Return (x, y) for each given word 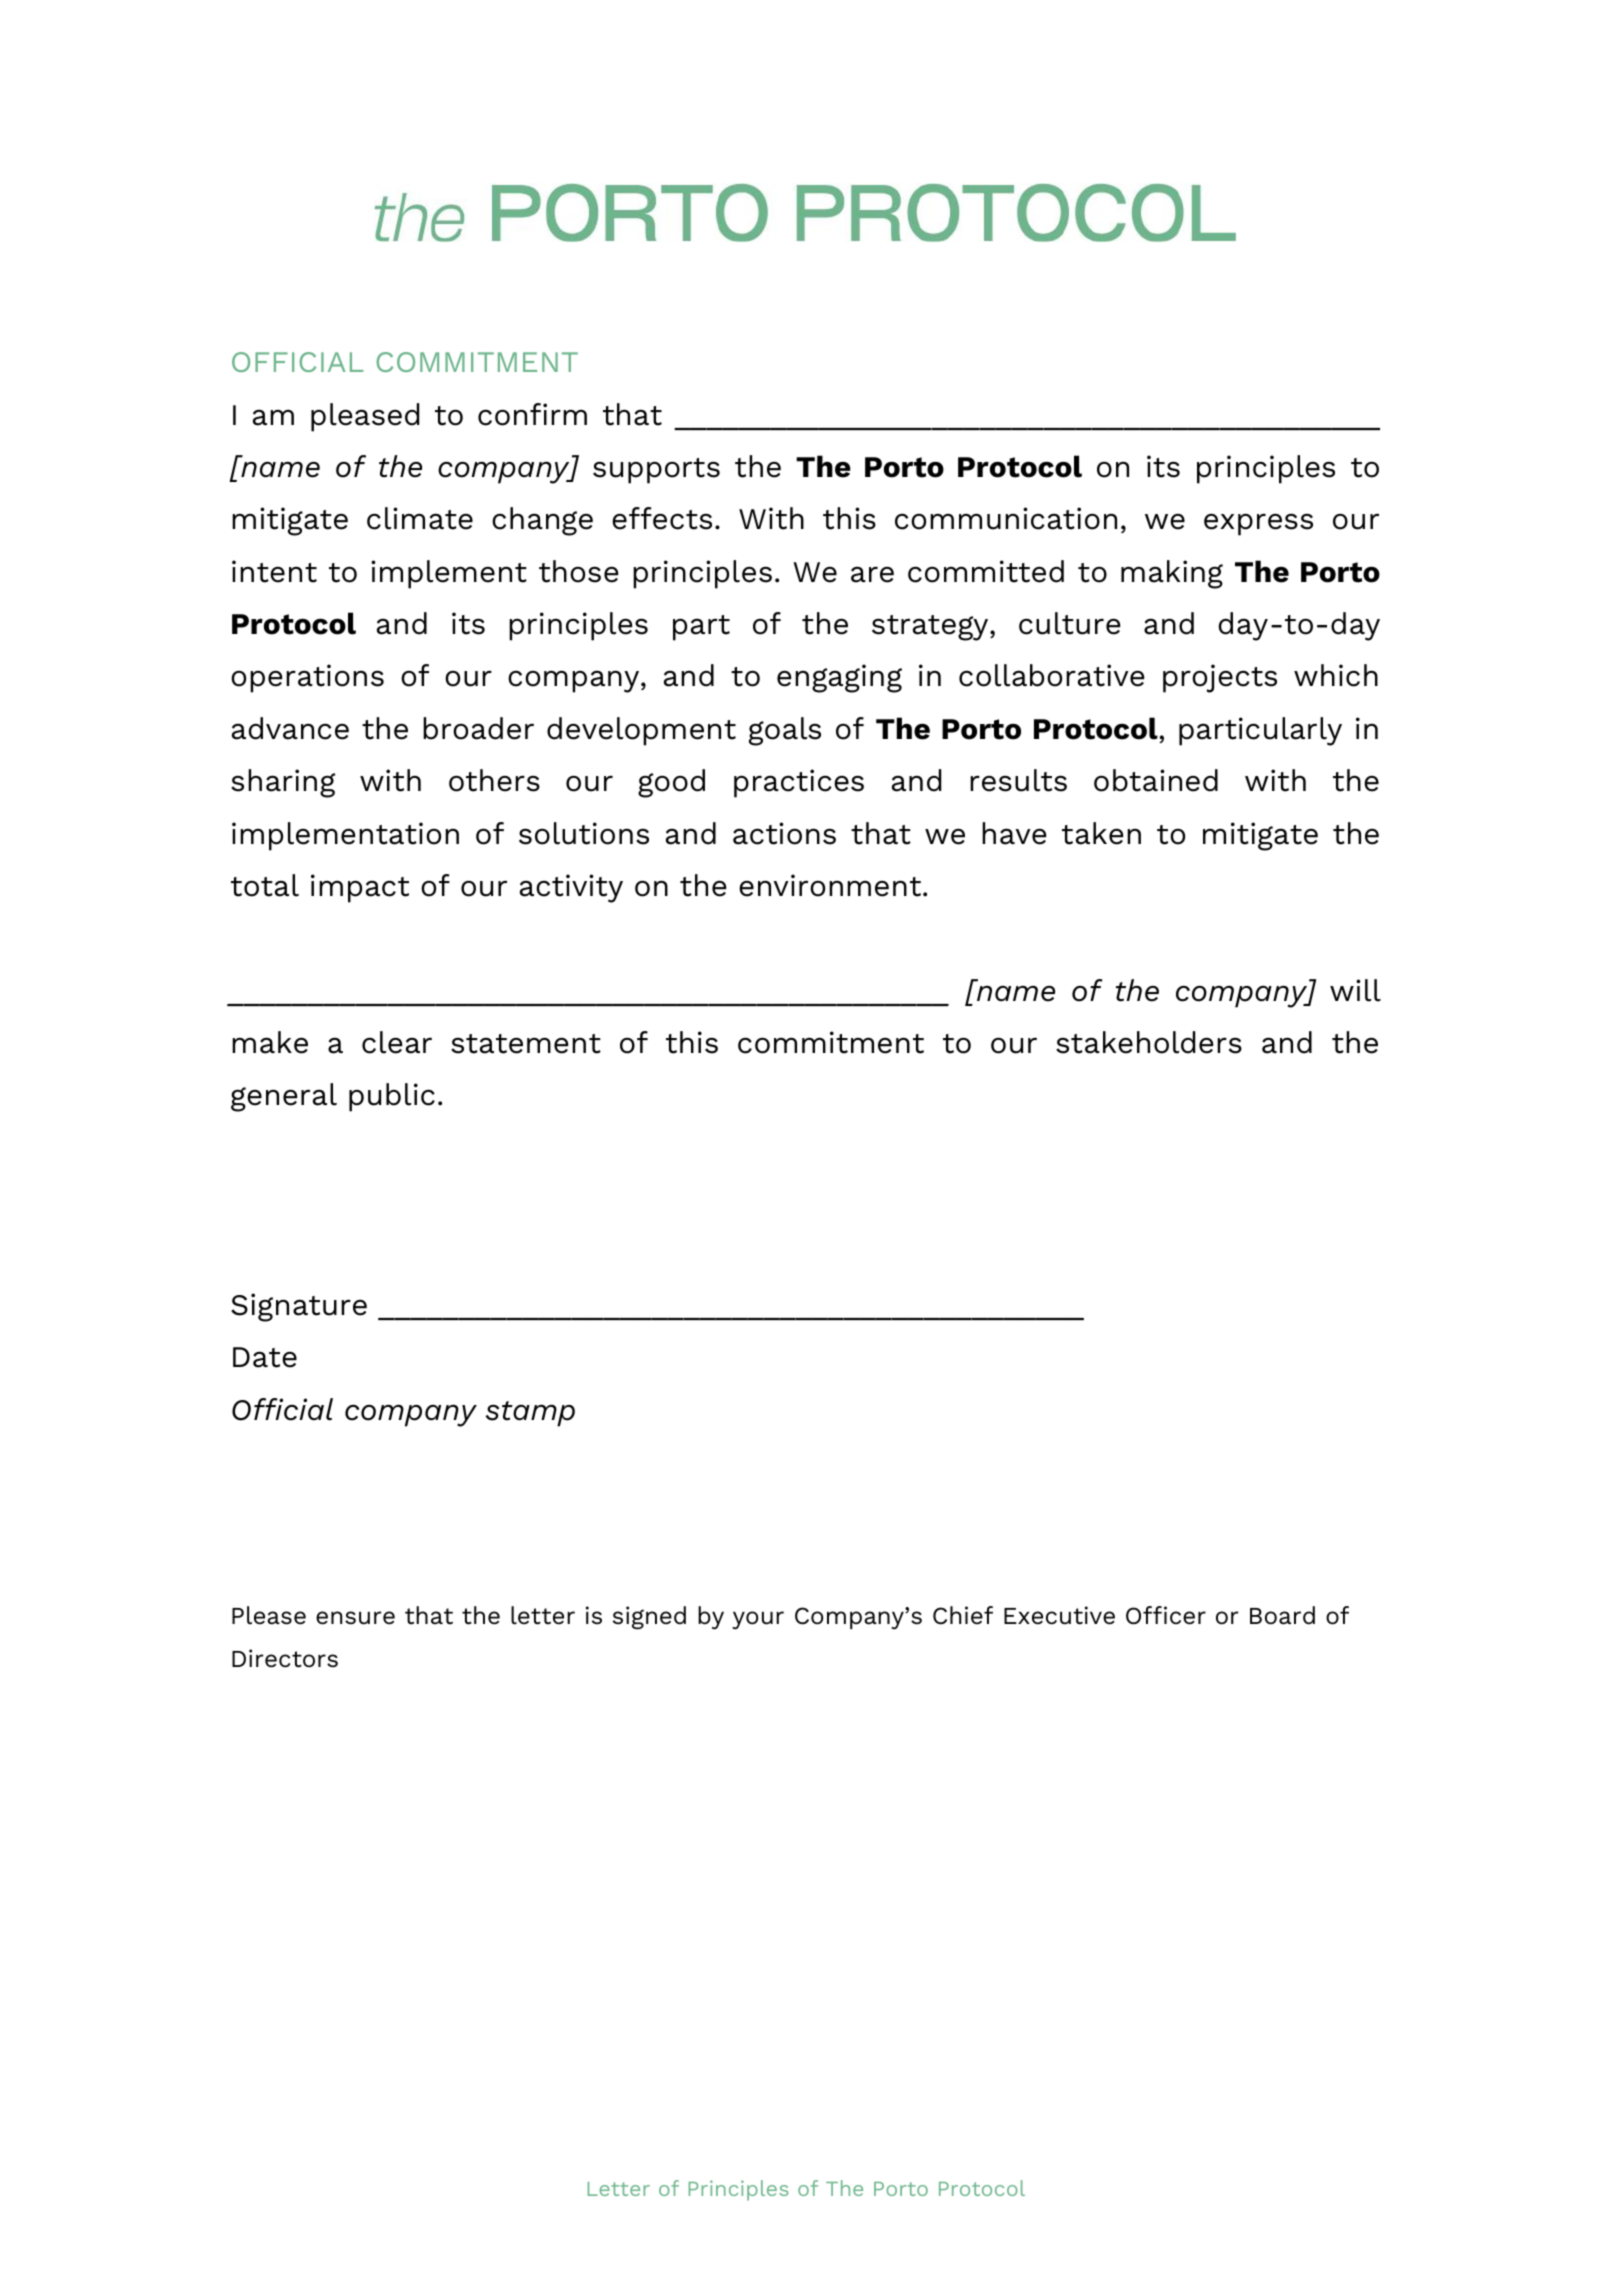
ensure (355, 1618)
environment (831, 885)
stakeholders (1149, 1042)
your (758, 1620)
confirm (532, 414)
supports (656, 471)
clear (397, 1042)
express (1258, 524)
